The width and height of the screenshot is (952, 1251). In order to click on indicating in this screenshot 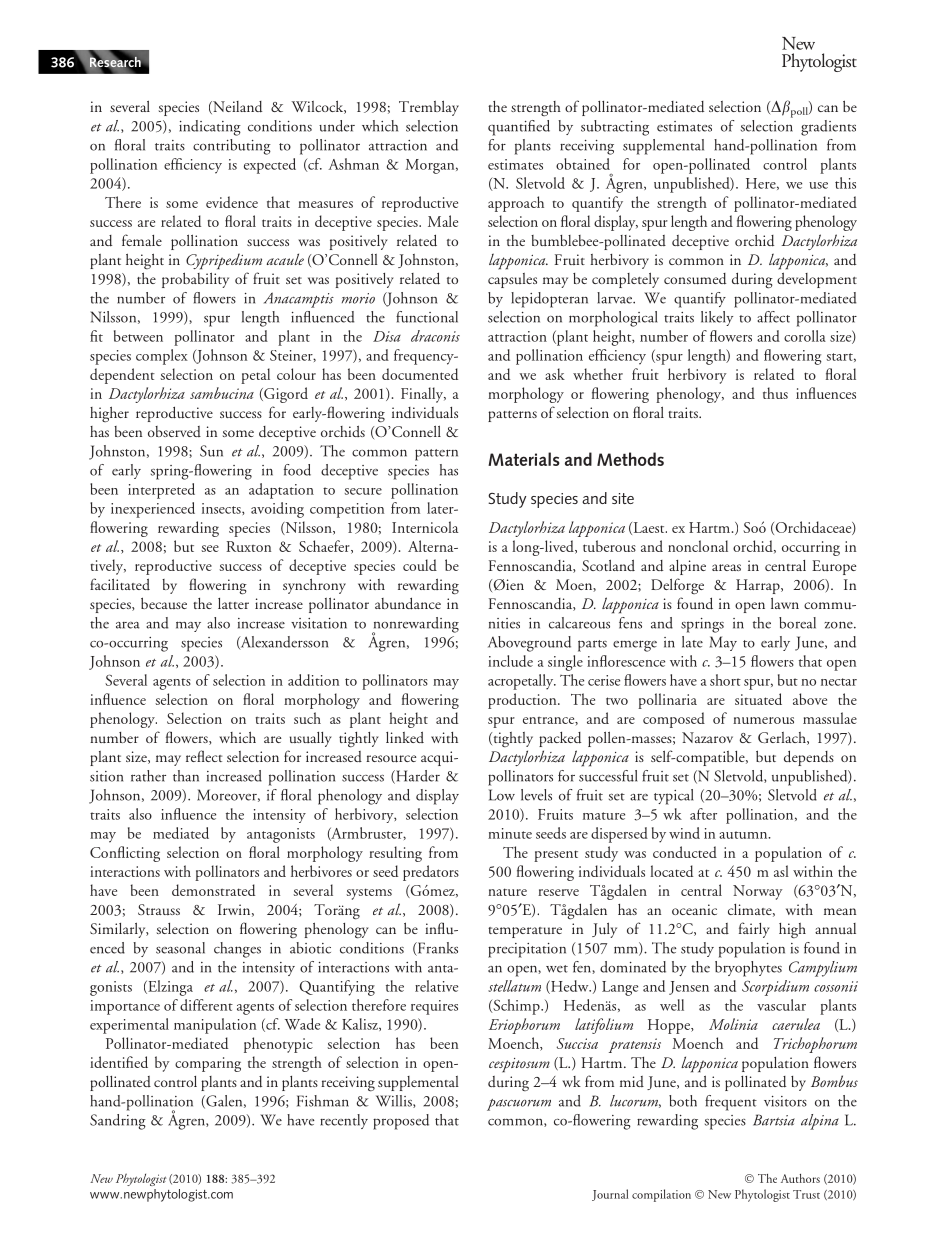, I will do `click(210, 128)`.
